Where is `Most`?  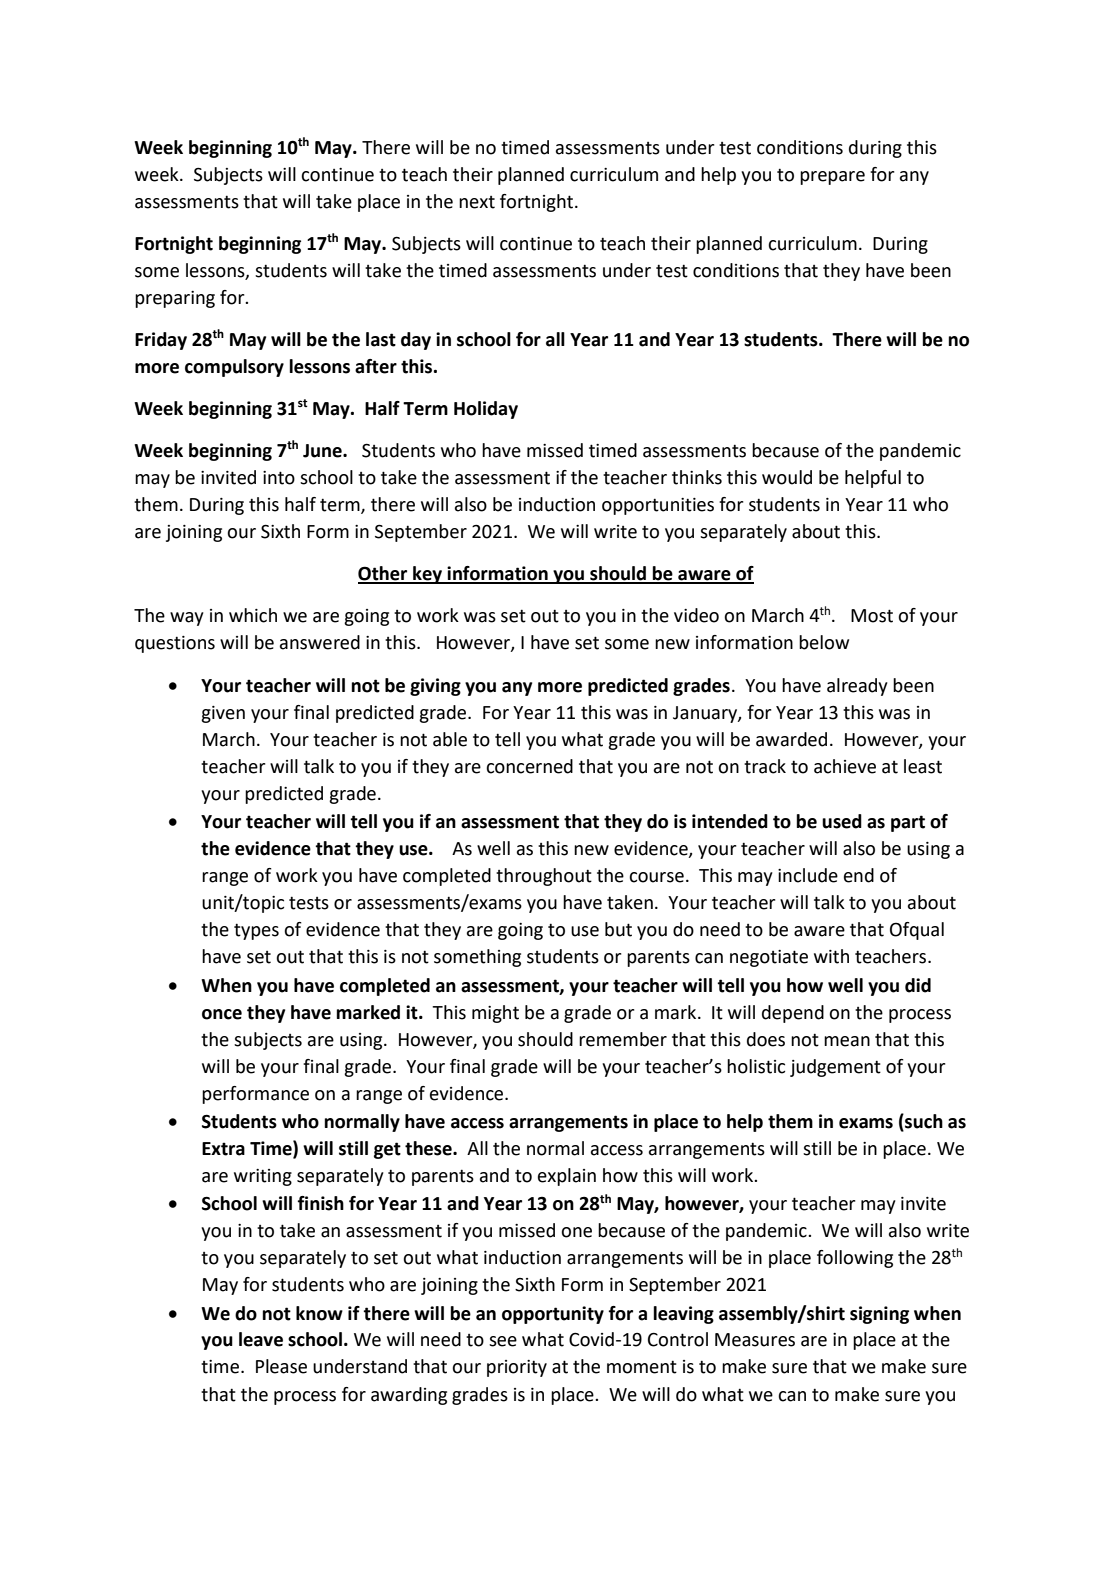
Most is located at coordinates (872, 616).
